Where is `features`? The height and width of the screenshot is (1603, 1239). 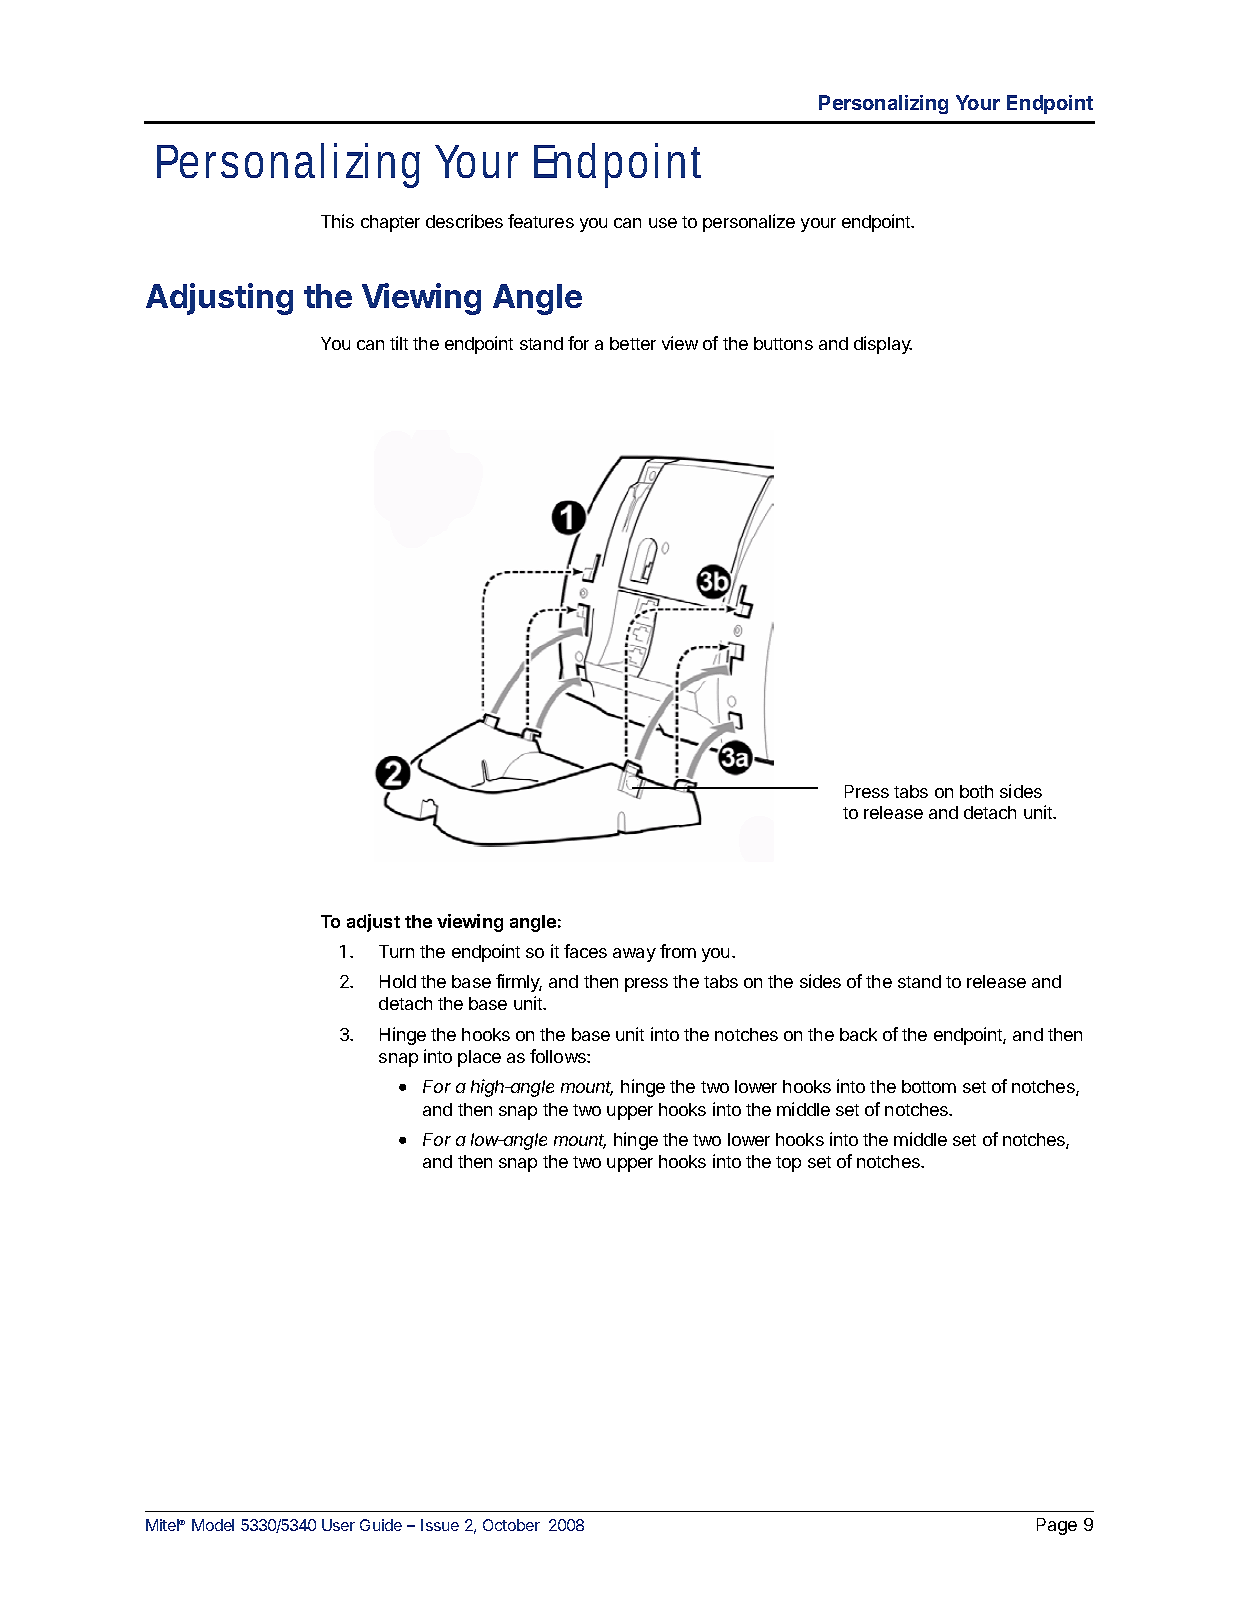 features is located at coordinates (541, 221).
